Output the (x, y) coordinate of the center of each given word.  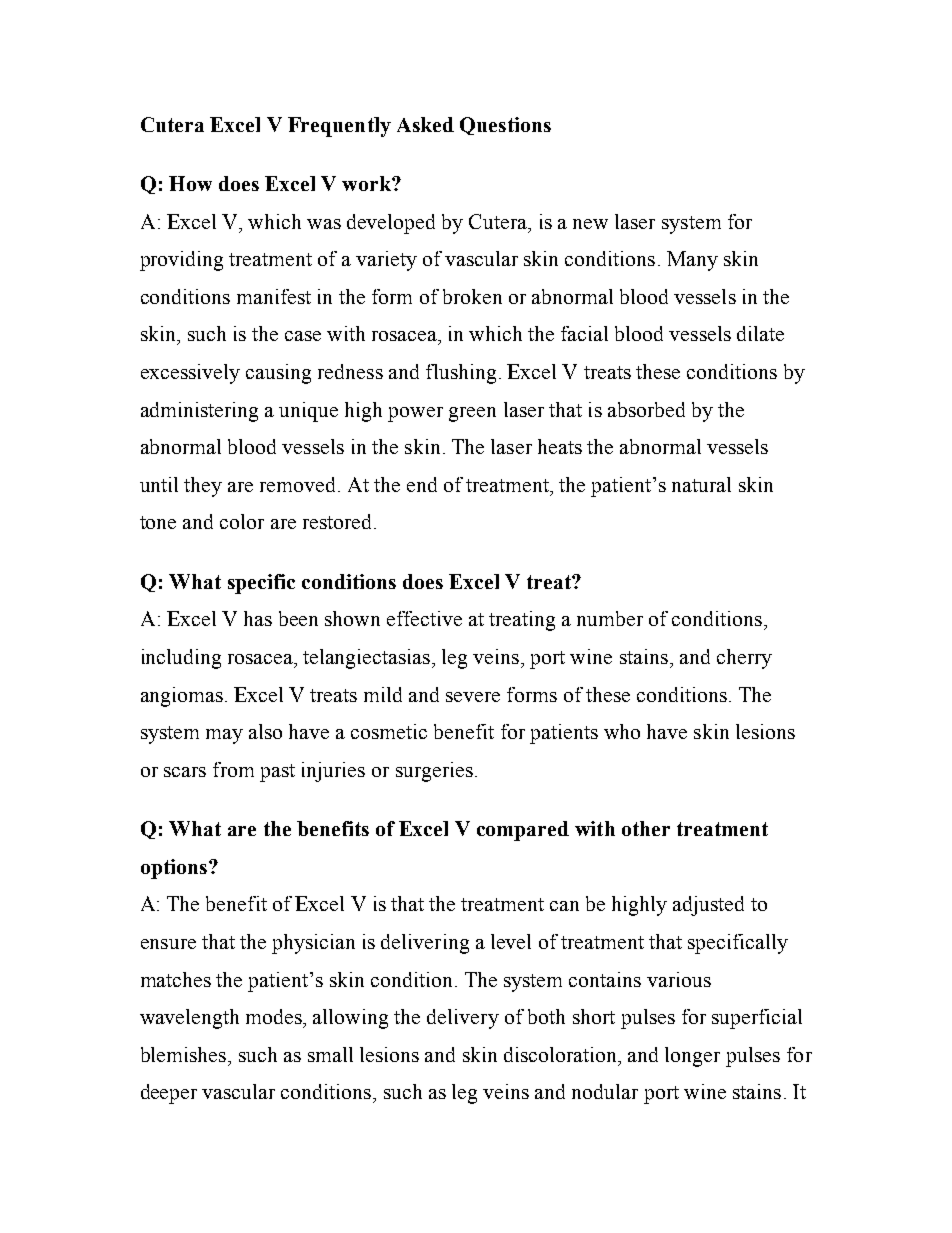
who (622, 731)
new (590, 224)
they (203, 487)
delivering (425, 944)
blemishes (185, 1054)
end (422, 484)
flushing (461, 374)
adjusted (708, 906)
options (174, 869)
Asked (425, 124)
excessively (190, 374)
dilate (760, 333)
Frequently (339, 127)
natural (701, 484)
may (224, 736)
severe (473, 697)
